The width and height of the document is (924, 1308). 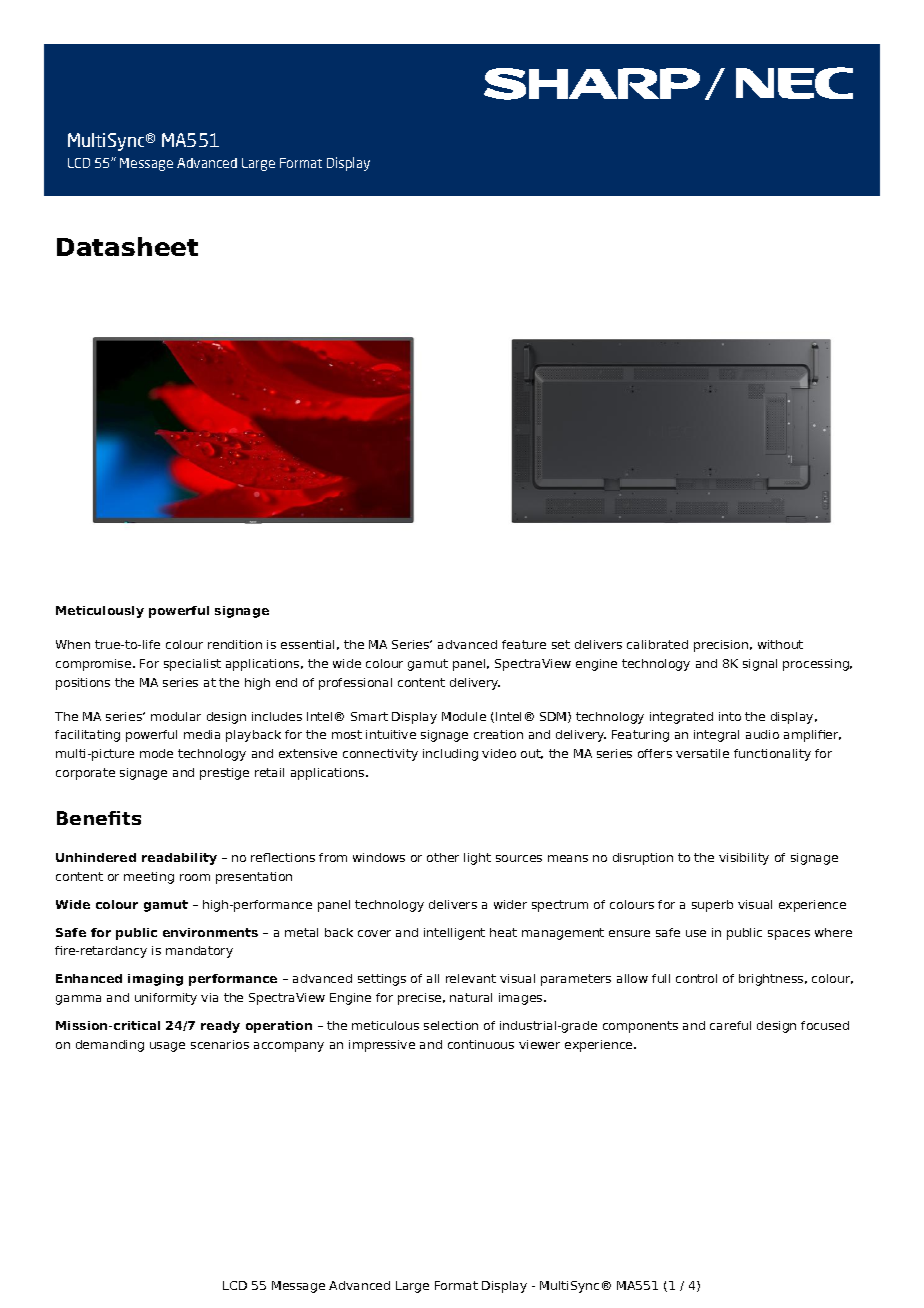 What do you see at coordinates (166, 999) in the document?
I see `uniformity` at bounding box center [166, 999].
